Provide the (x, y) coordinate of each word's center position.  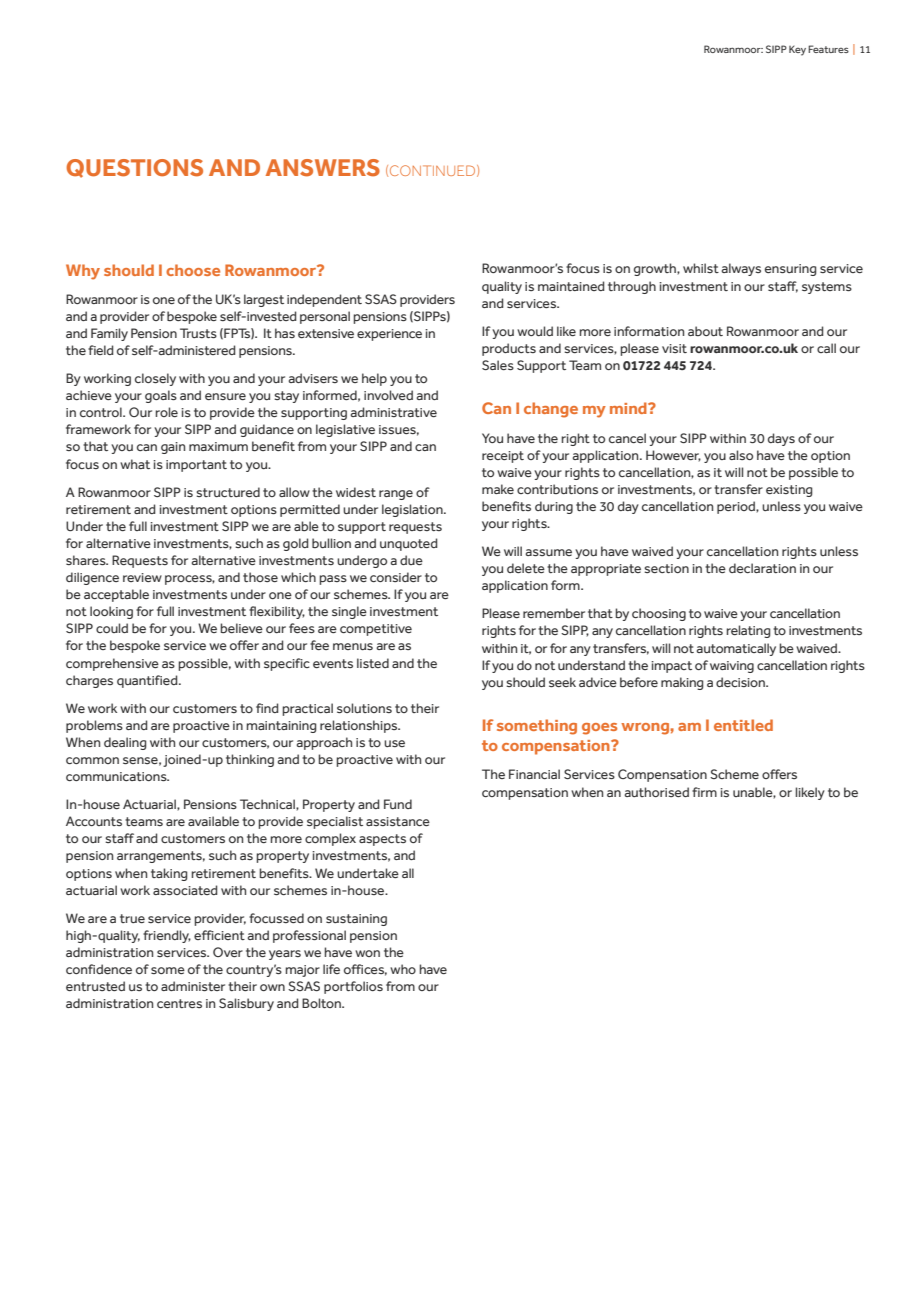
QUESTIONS (134, 168)
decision (741, 682)
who (403, 969)
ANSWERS (323, 168)
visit (674, 348)
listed (373, 663)
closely (155, 379)
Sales (498, 365)
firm (704, 792)
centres (179, 1003)
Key (797, 51)
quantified (148, 681)
